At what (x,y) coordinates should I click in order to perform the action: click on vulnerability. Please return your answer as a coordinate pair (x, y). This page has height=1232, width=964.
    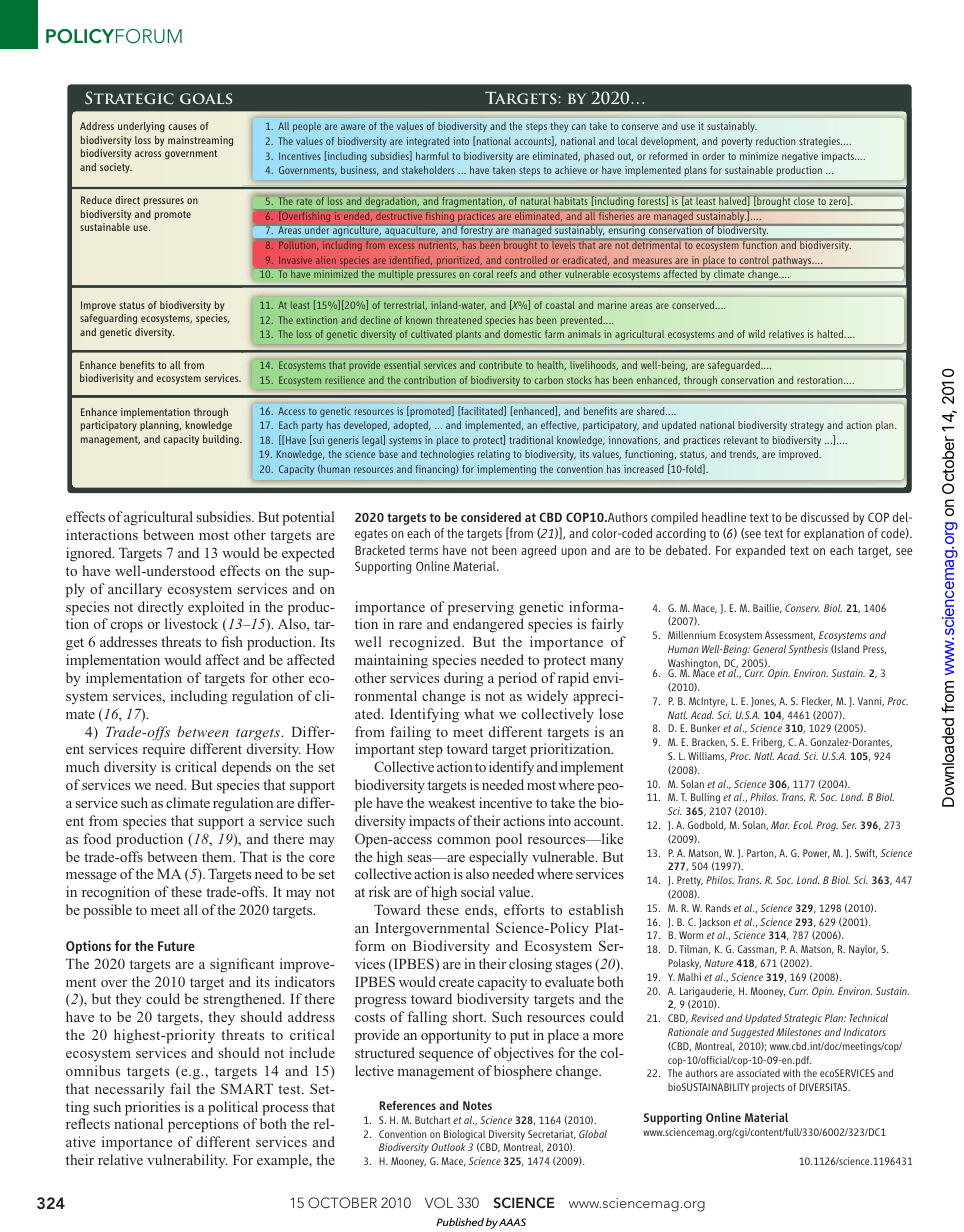
    Looking at the image, I should click on (187, 1161).
